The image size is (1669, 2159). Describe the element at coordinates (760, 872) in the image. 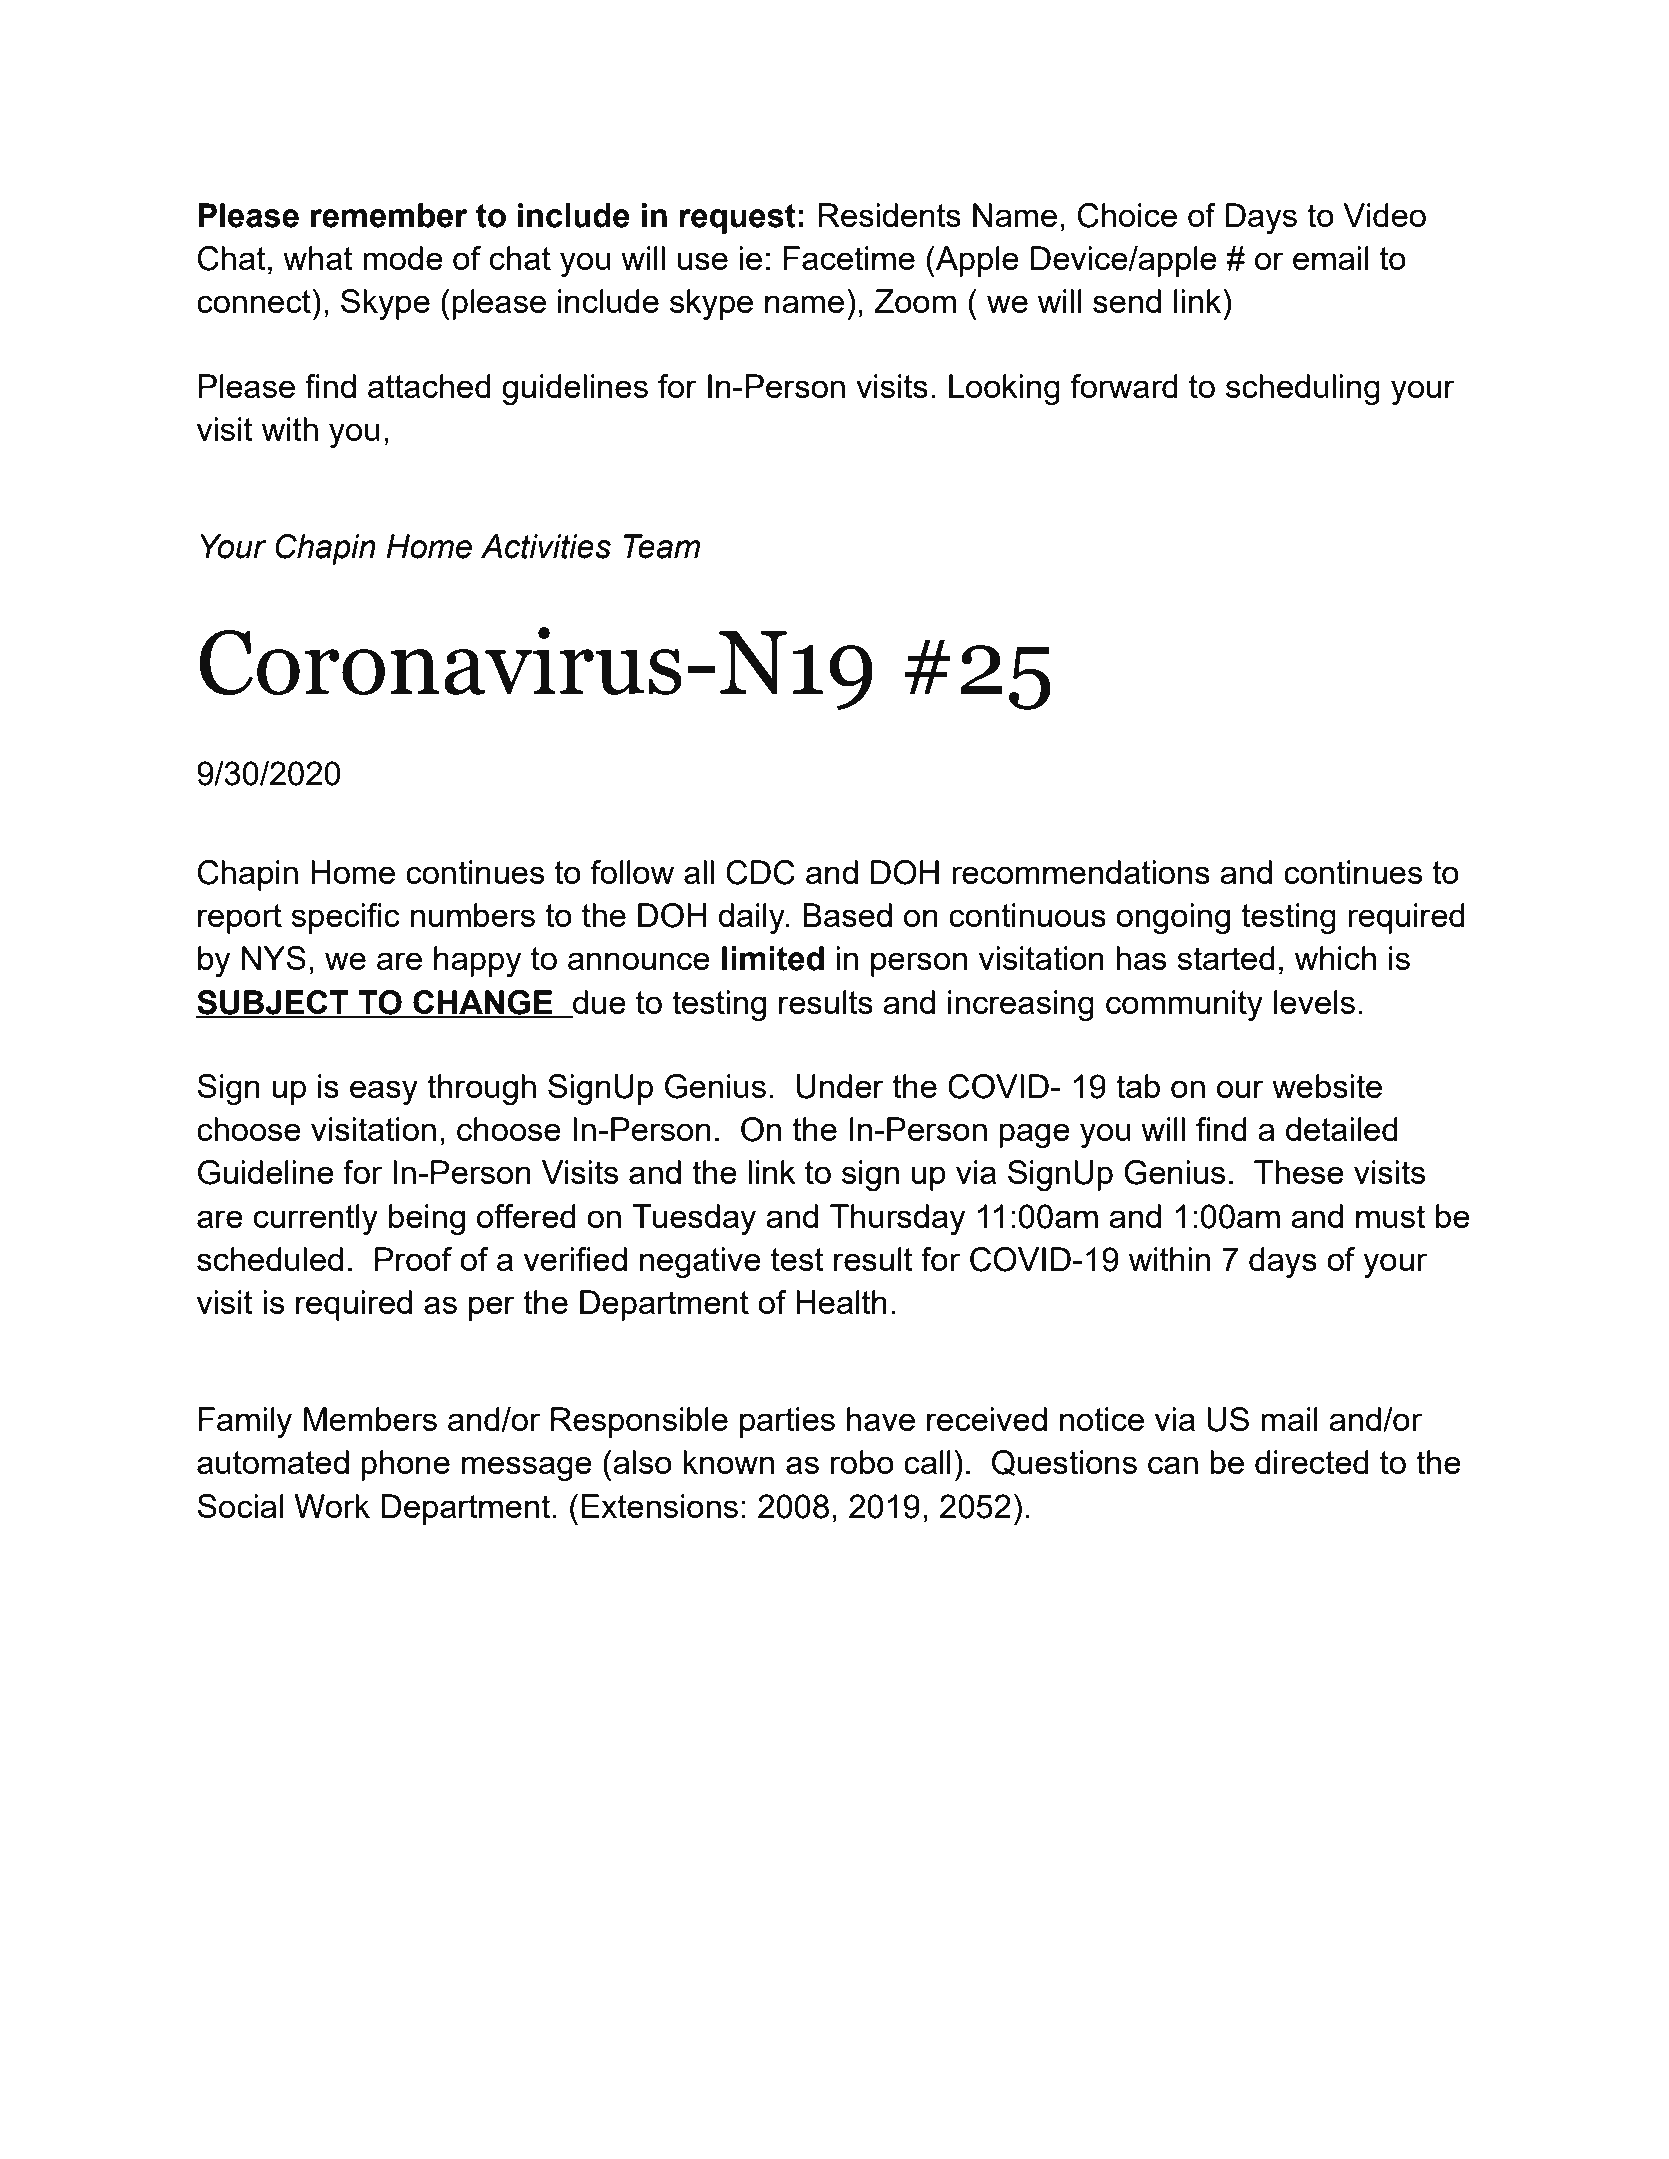

I see `CDC` at that location.
